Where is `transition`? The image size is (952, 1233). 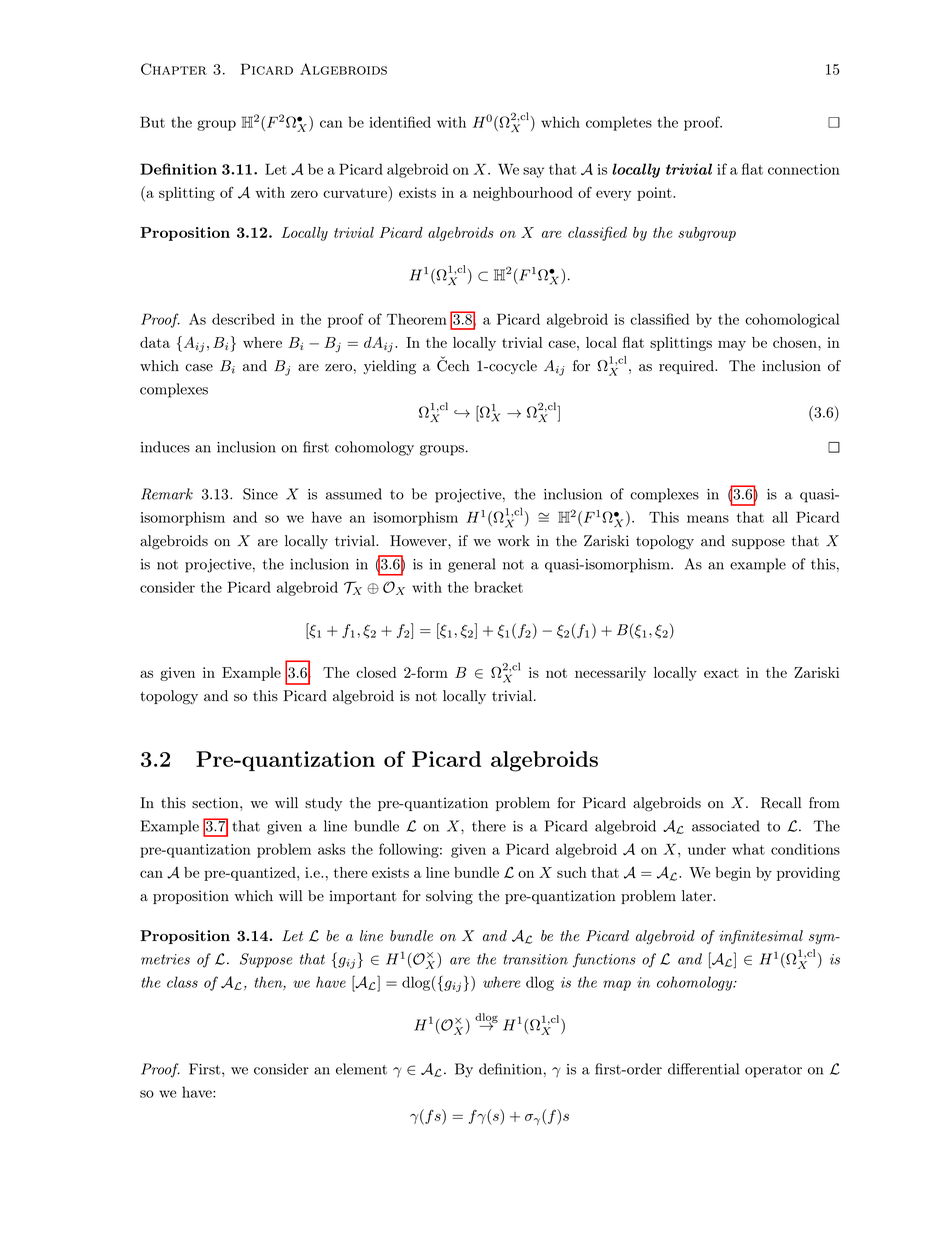 transition is located at coordinates (535, 959).
